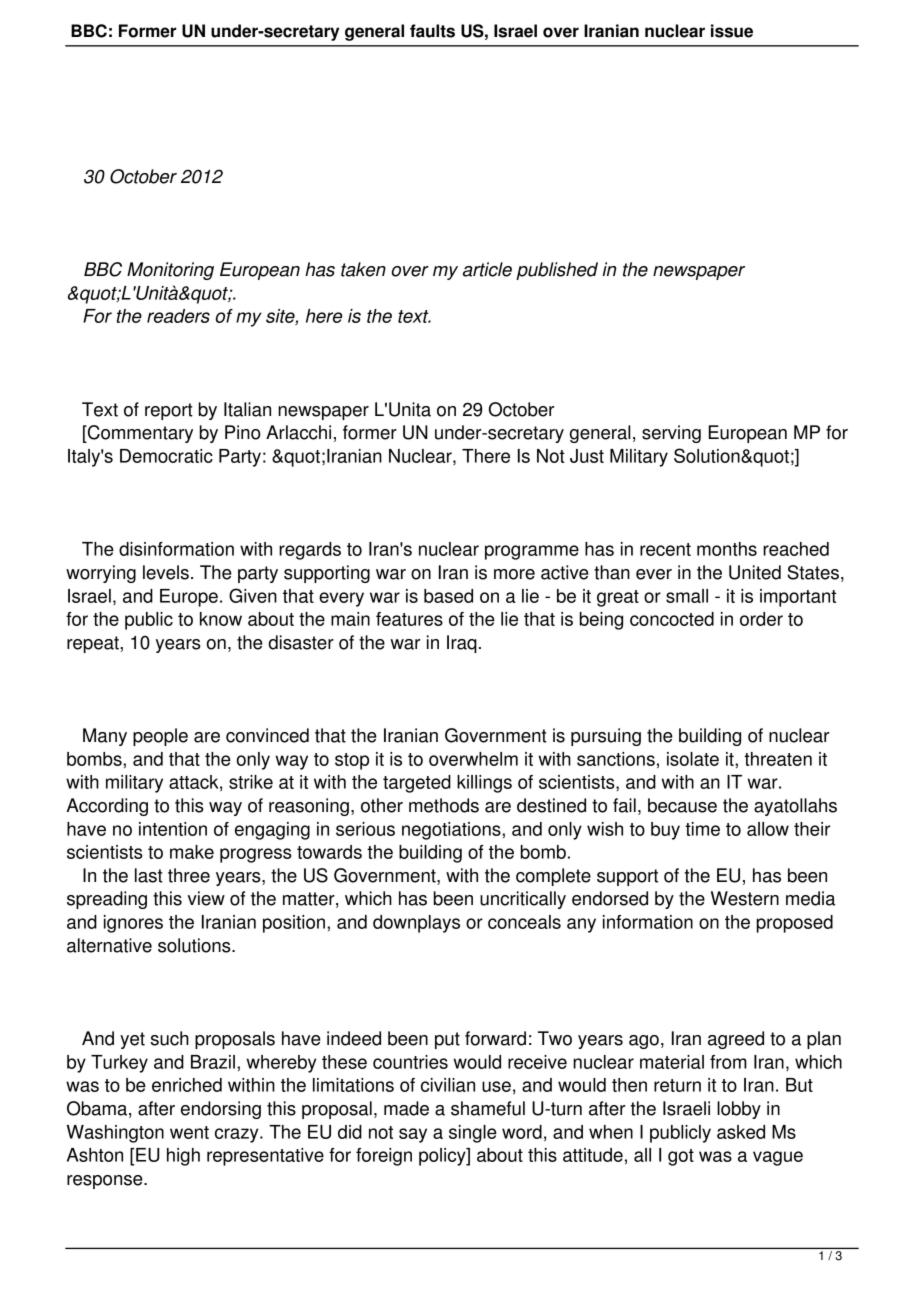  Describe the element at coordinates (761, 619) in the page. I see `order` at that location.
